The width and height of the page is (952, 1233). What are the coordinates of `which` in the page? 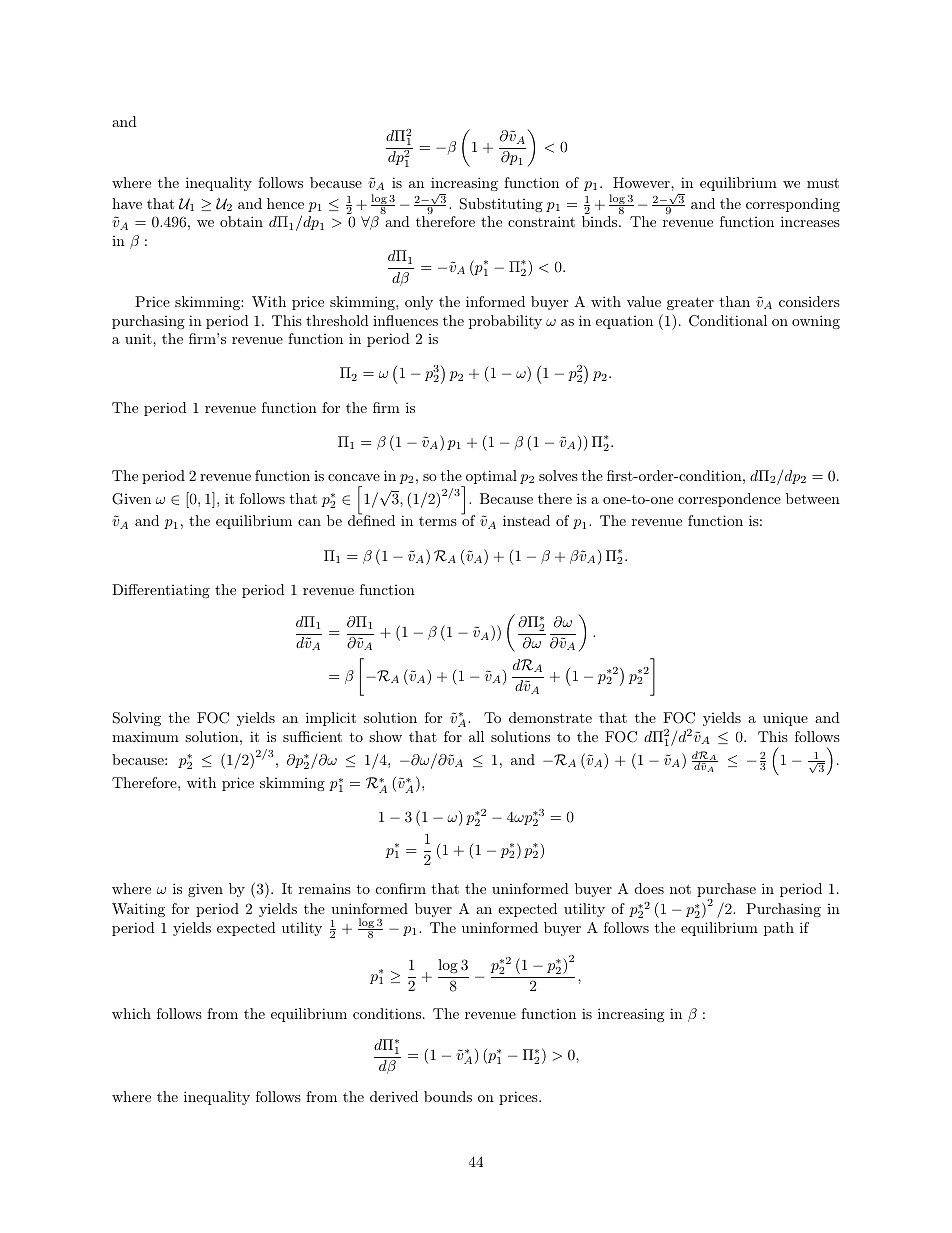 It's located at (131, 1013).
